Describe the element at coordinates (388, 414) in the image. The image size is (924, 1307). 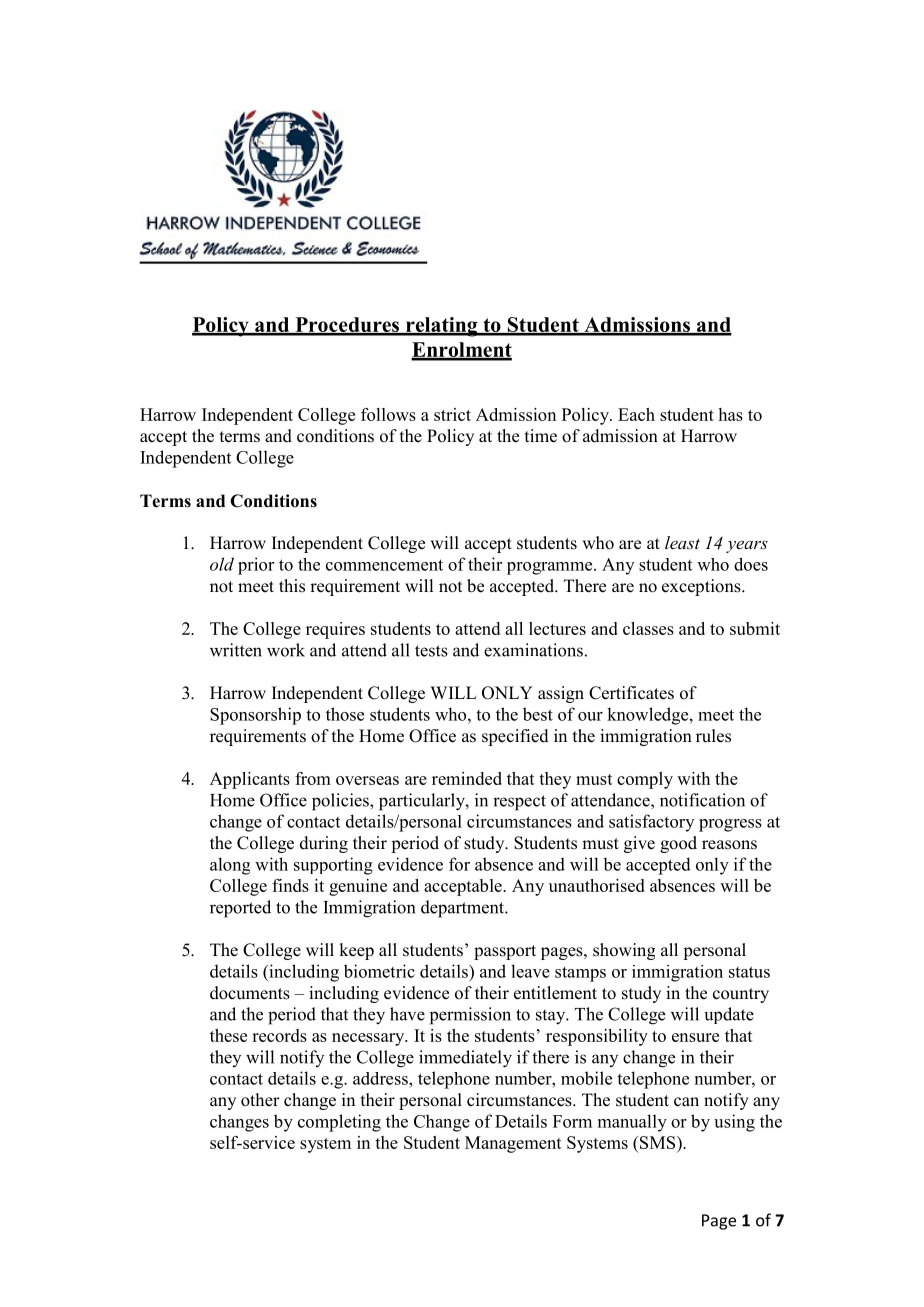
I see `follows` at that location.
